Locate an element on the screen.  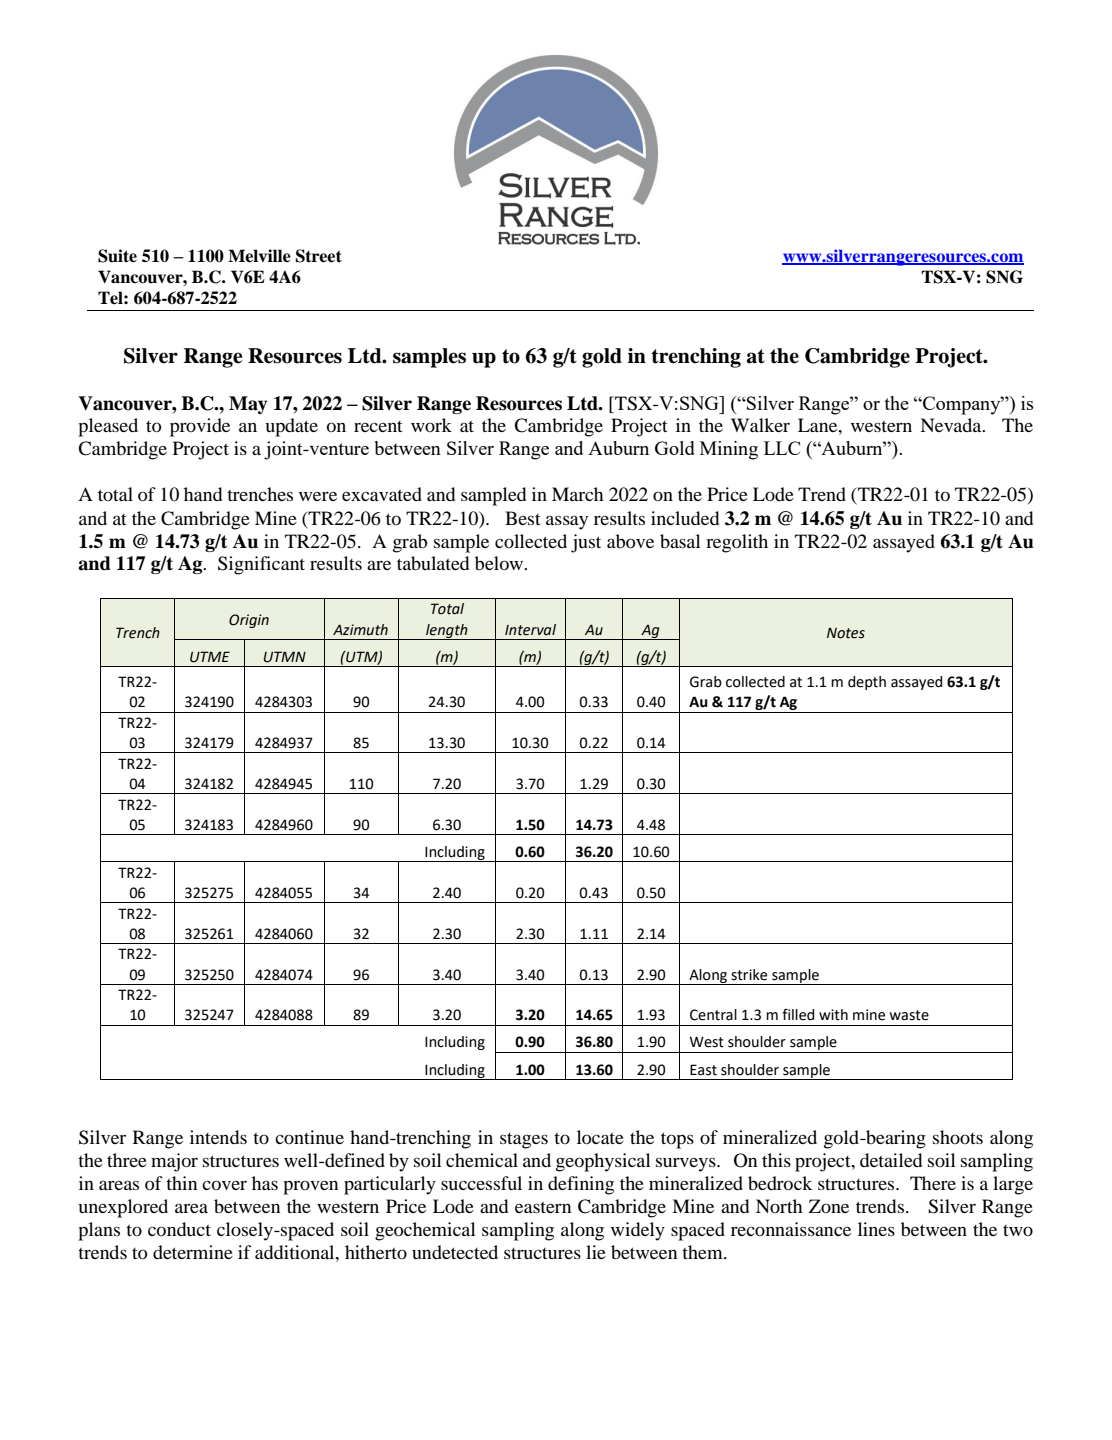
Interval is located at coordinates (530, 630).
